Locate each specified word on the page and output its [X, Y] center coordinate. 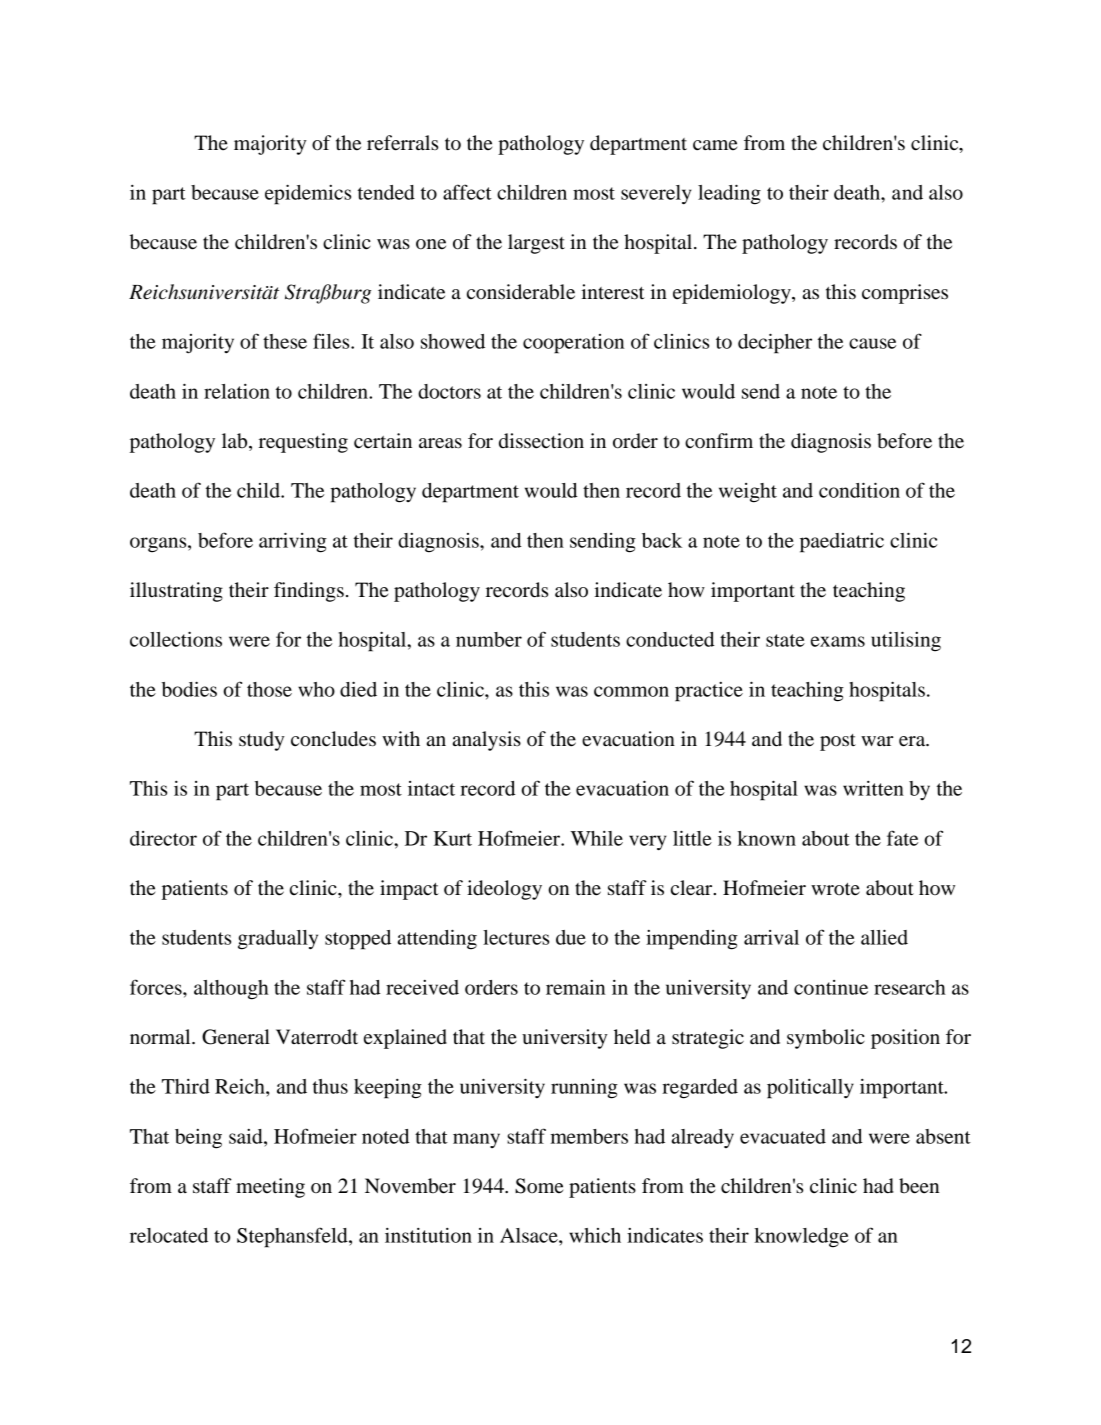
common [631, 691]
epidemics [308, 194]
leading [729, 194]
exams [838, 641]
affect [467, 192]
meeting [270, 1188]
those [269, 689]
